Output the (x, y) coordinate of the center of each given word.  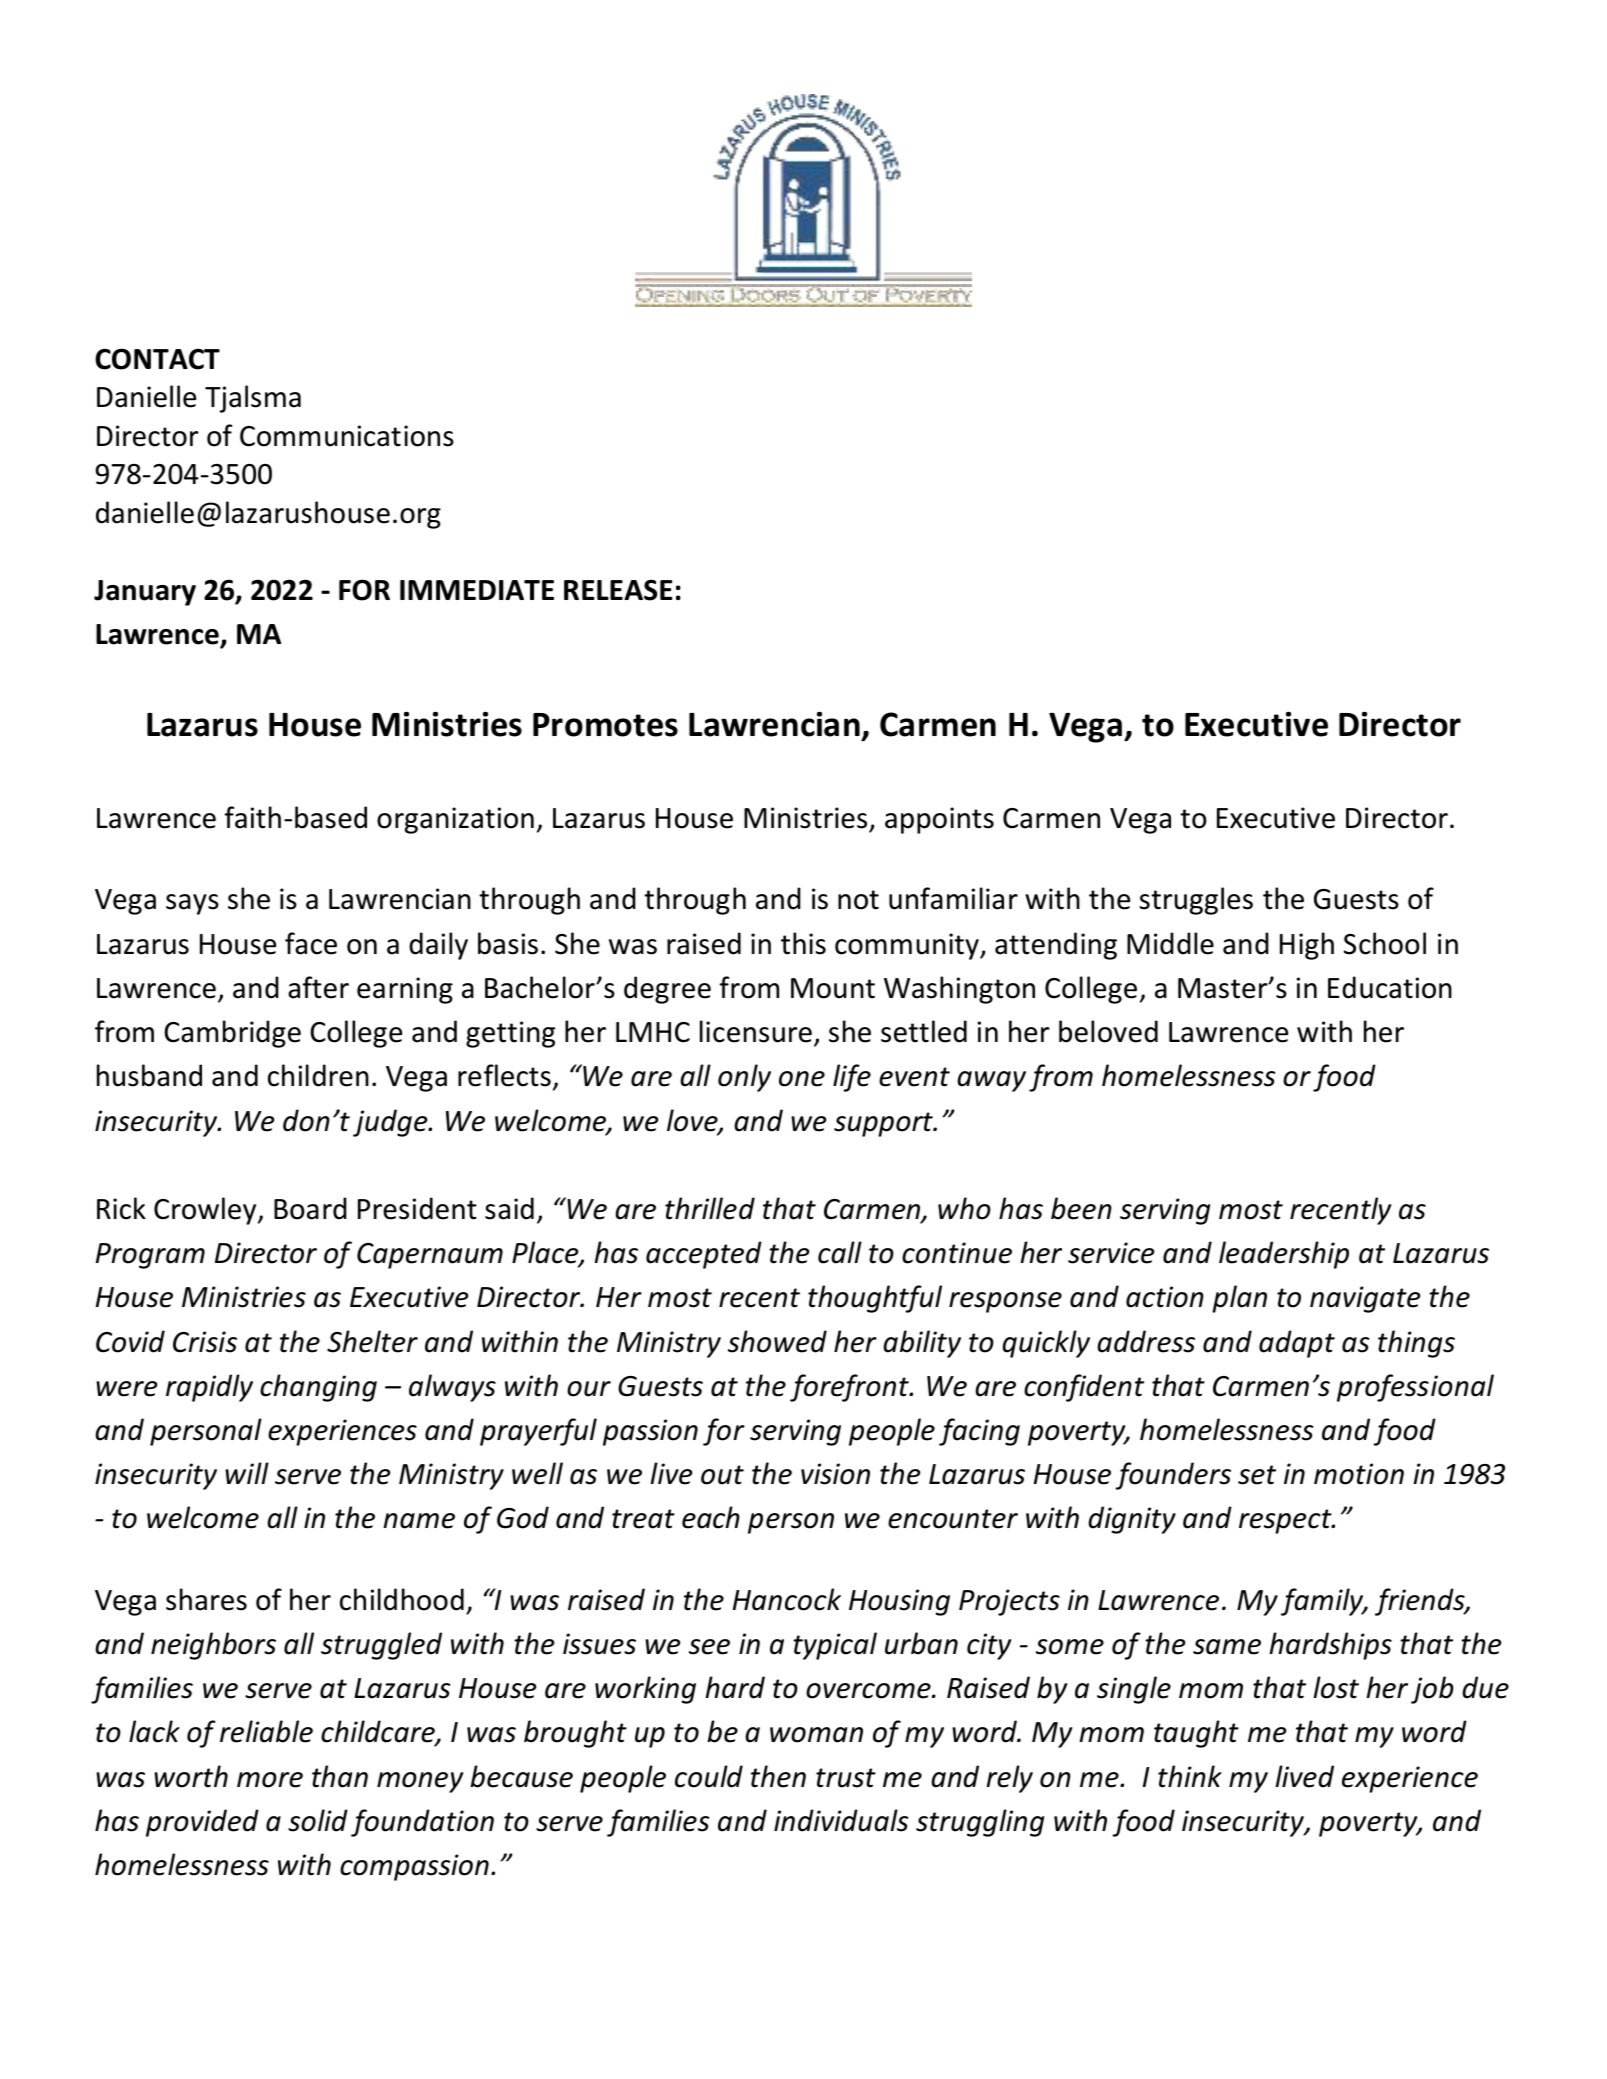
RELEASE (618, 590)
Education (1390, 987)
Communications (347, 436)
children (318, 1075)
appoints (939, 820)
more (270, 1780)
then (778, 1776)
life (852, 1078)
